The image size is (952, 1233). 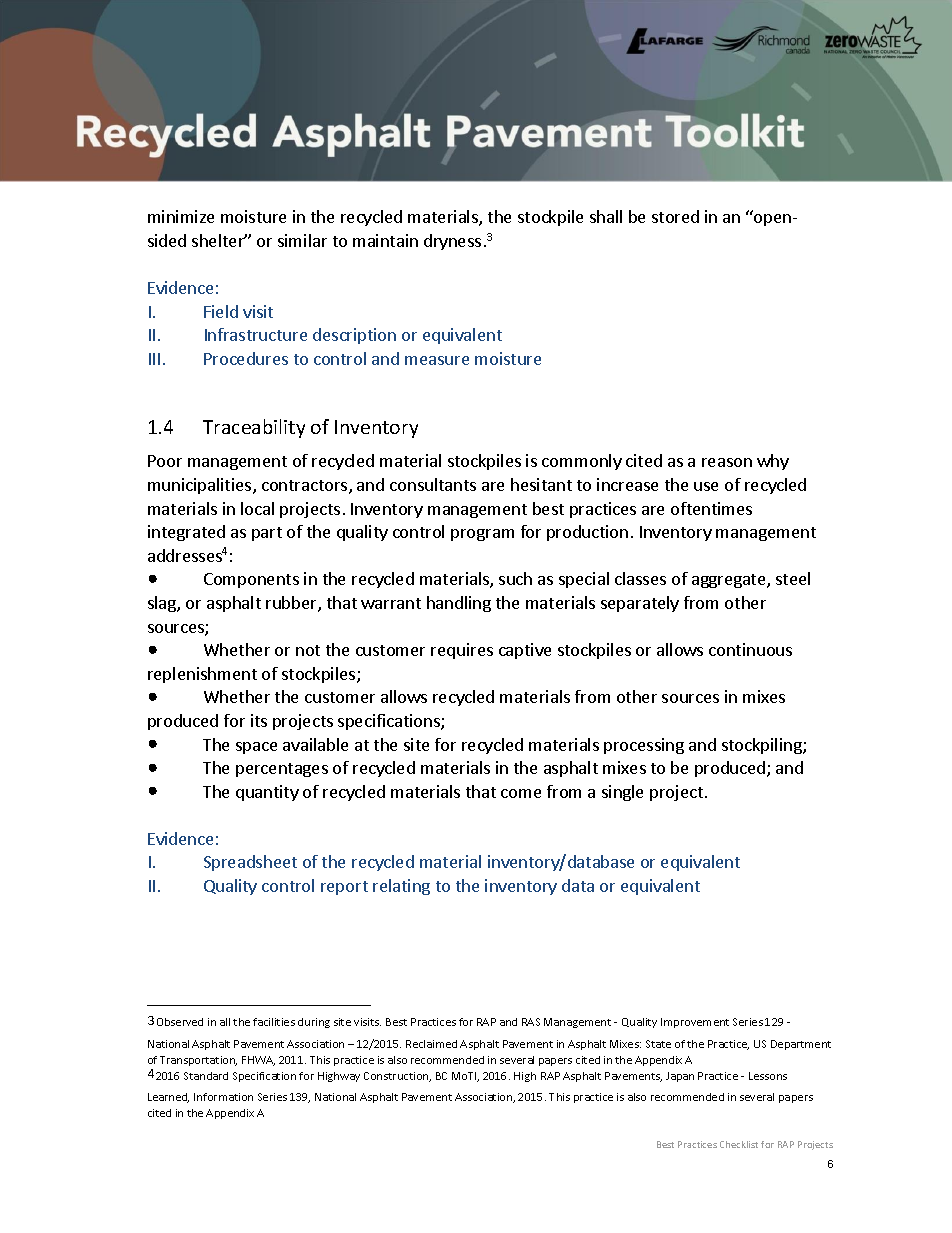 I want to click on maintain, so click(x=385, y=240).
